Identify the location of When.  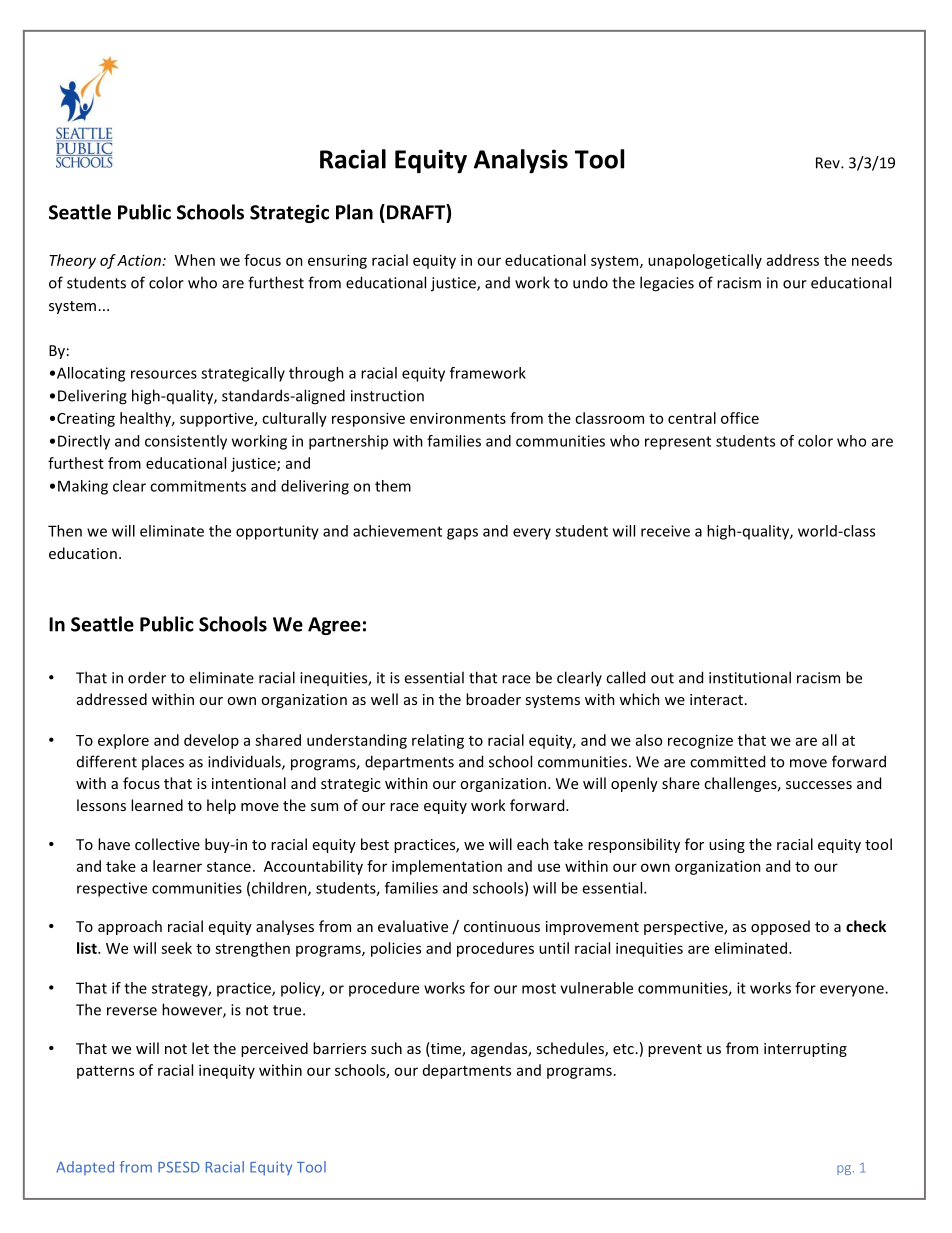
(195, 260).
